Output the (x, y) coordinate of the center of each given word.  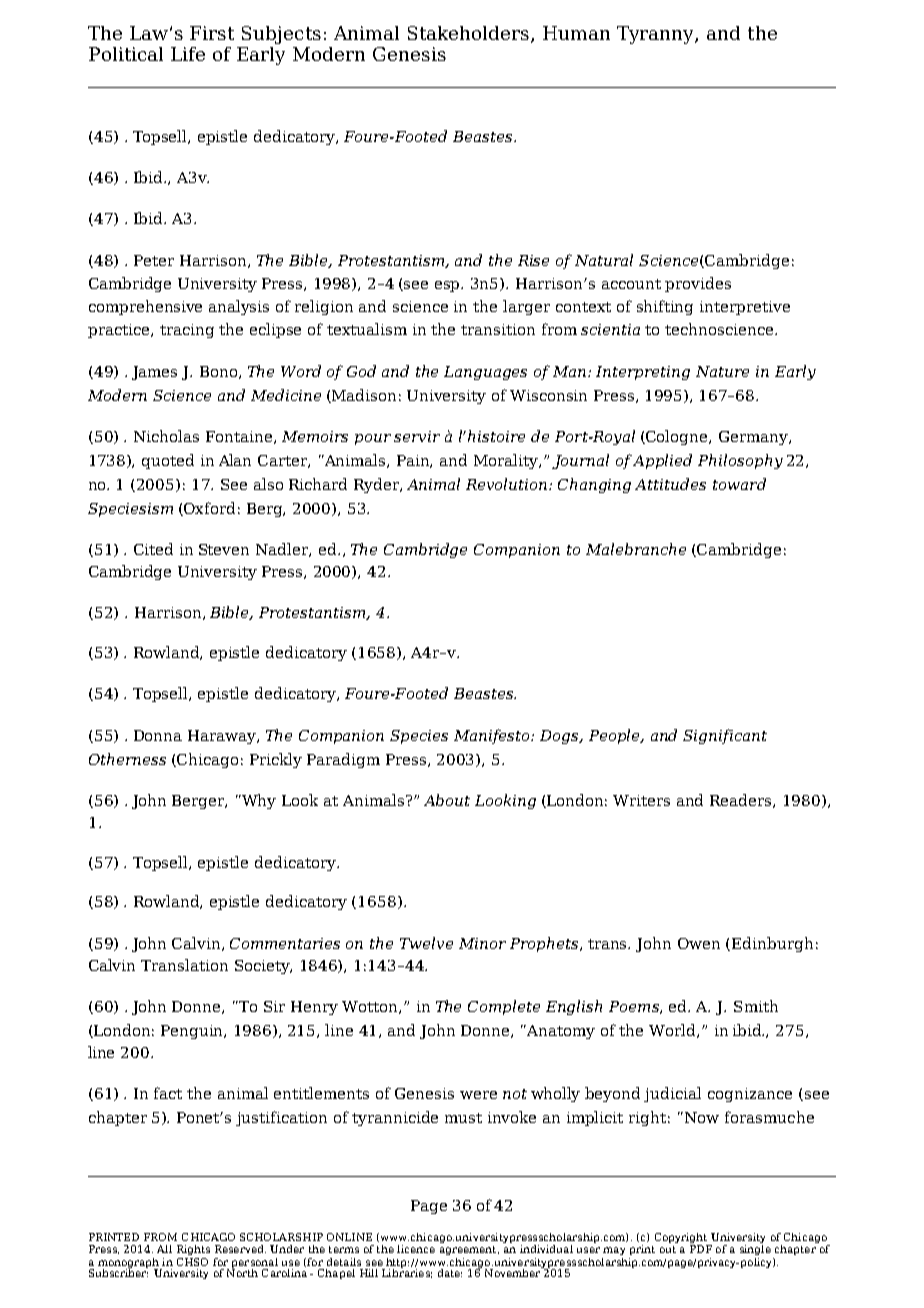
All (164, 1249)
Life (188, 54)
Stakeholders (470, 34)
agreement (469, 1250)
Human (576, 33)
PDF (701, 1247)
